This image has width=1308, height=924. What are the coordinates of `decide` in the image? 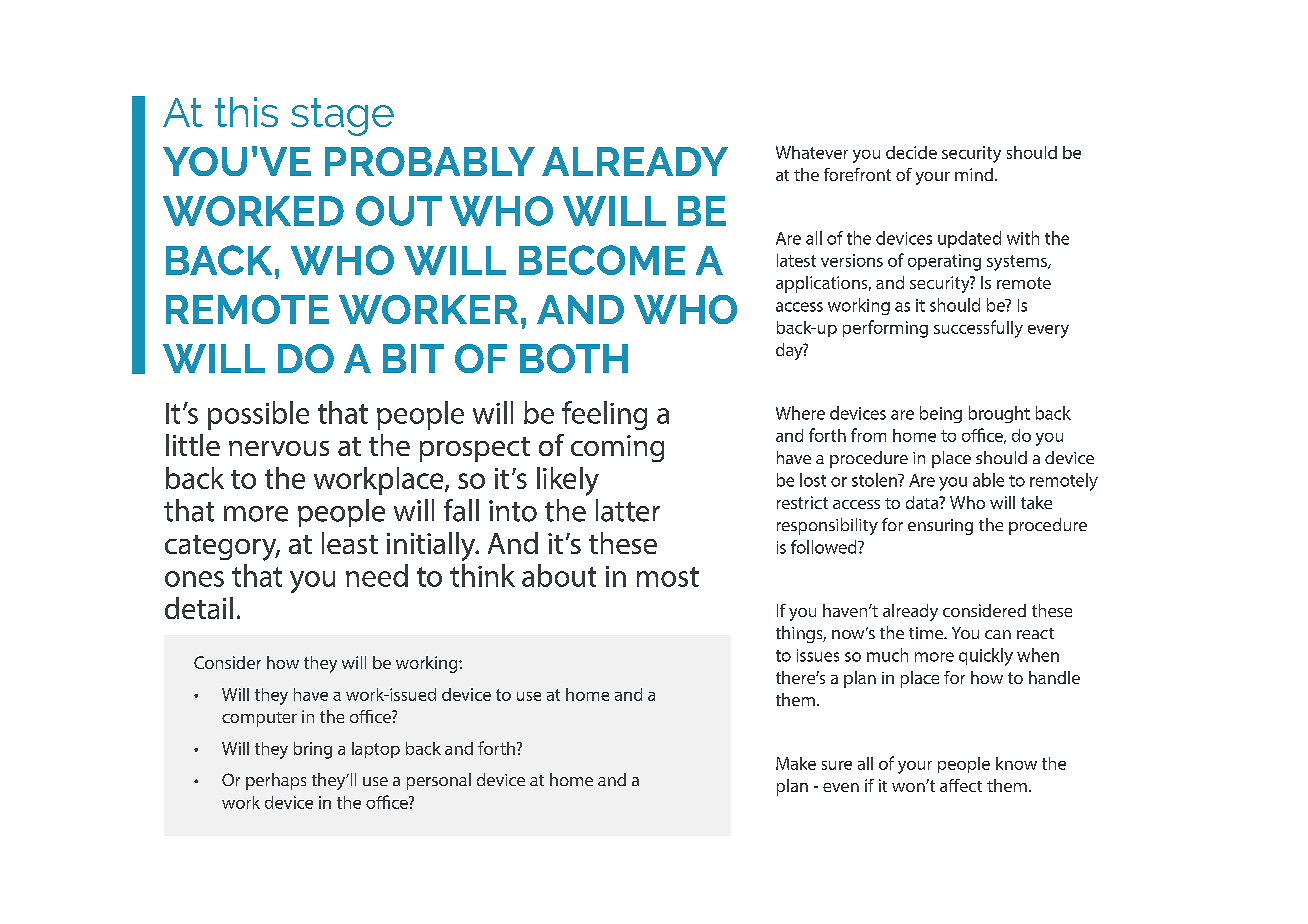 It's located at (911, 152).
